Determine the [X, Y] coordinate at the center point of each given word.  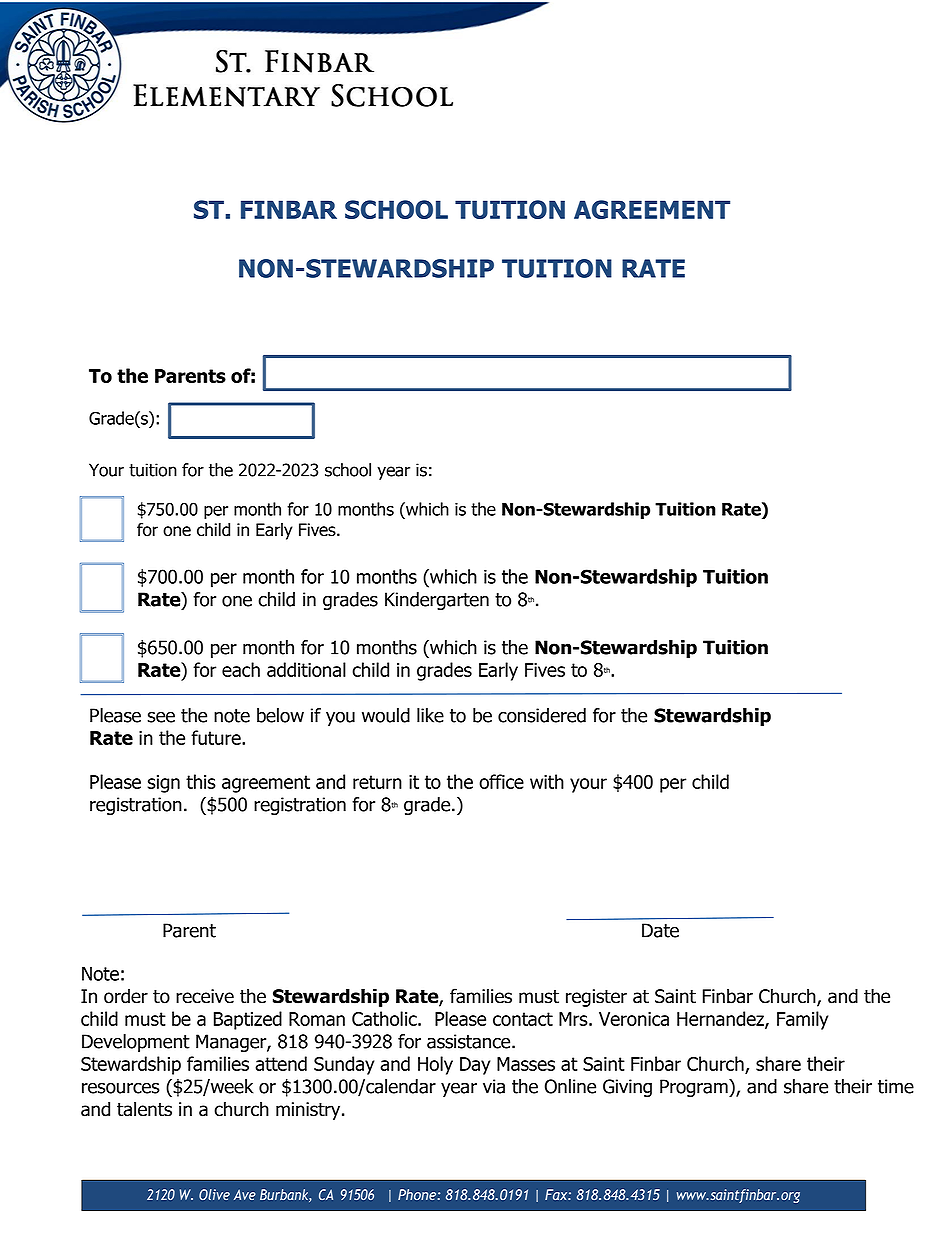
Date [660, 930]
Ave [245, 1194]
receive [205, 996]
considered [542, 715]
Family [802, 1020]
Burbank [285, 1195]
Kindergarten [437, 601]
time [896, 1086]
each [241, 669]
